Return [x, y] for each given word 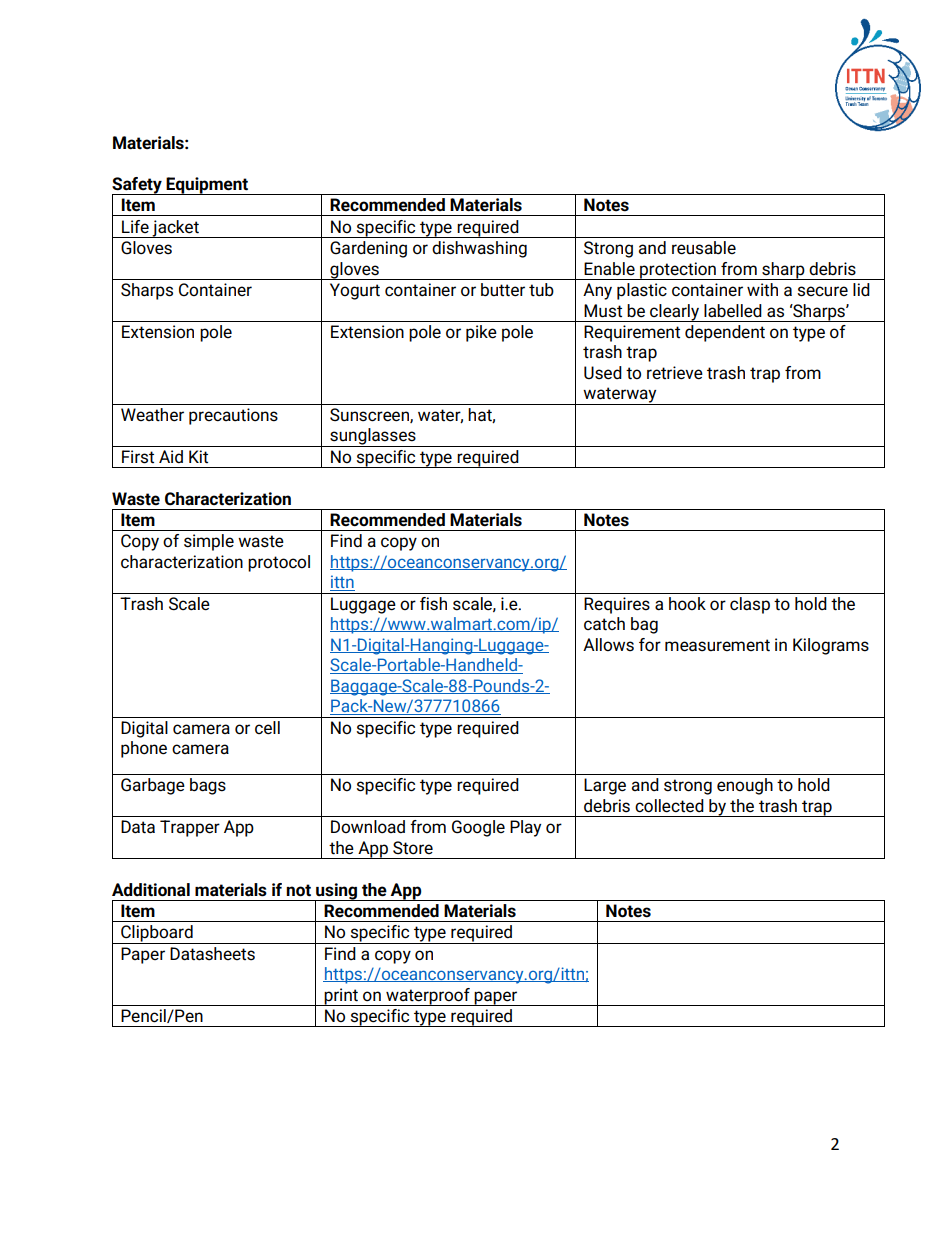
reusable [704, 248]
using [336, 892]
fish [433, 604]
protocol [279, 563]
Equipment [207, 186]
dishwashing [479, 249]
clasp [750, 605]
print [341, 997]
